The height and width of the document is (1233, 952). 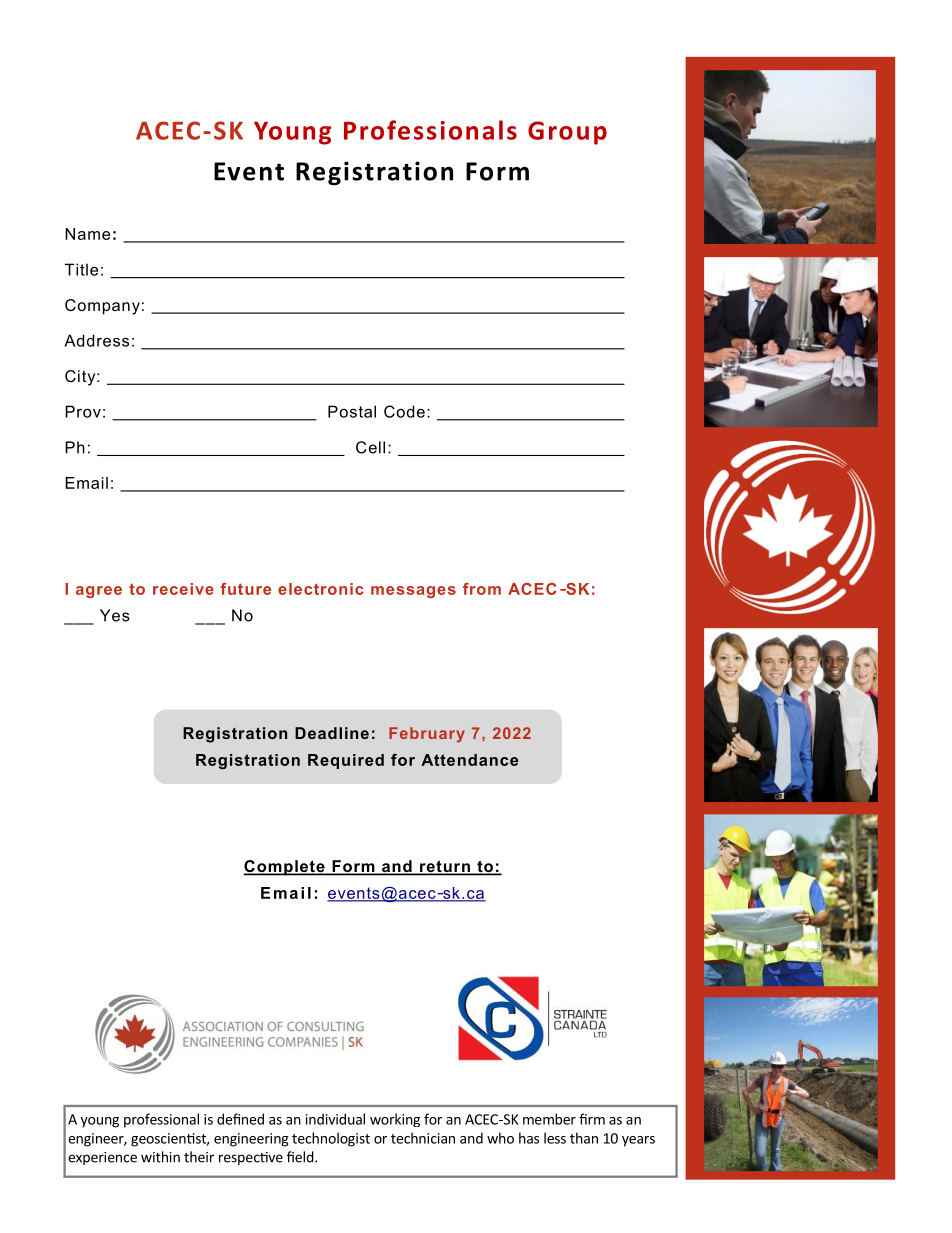 I want to click on from, so click(x=482, y=589).
